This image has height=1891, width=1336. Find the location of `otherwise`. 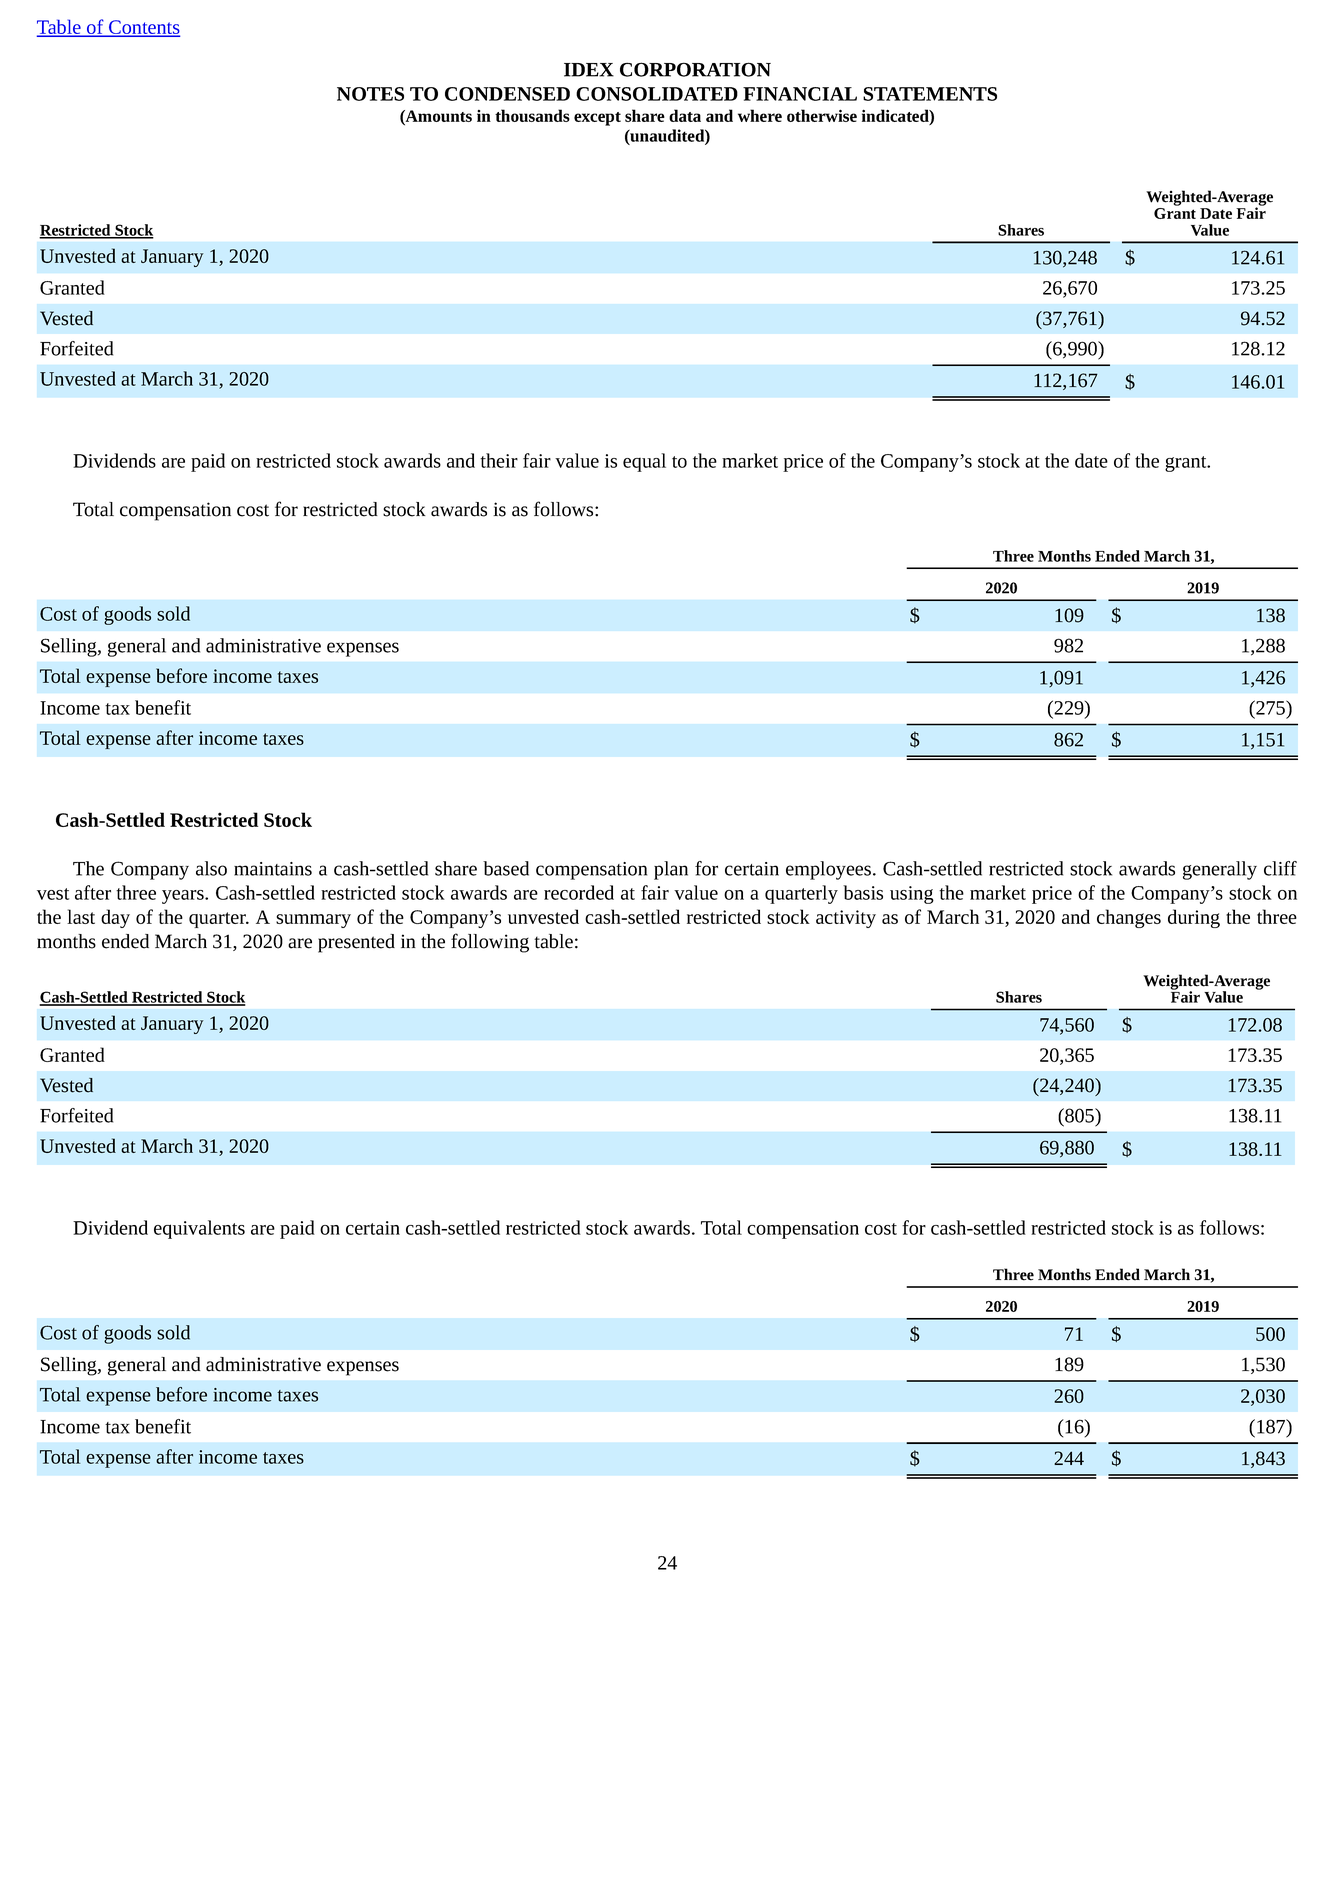

otherwise is located at coordinates (822, 115).
